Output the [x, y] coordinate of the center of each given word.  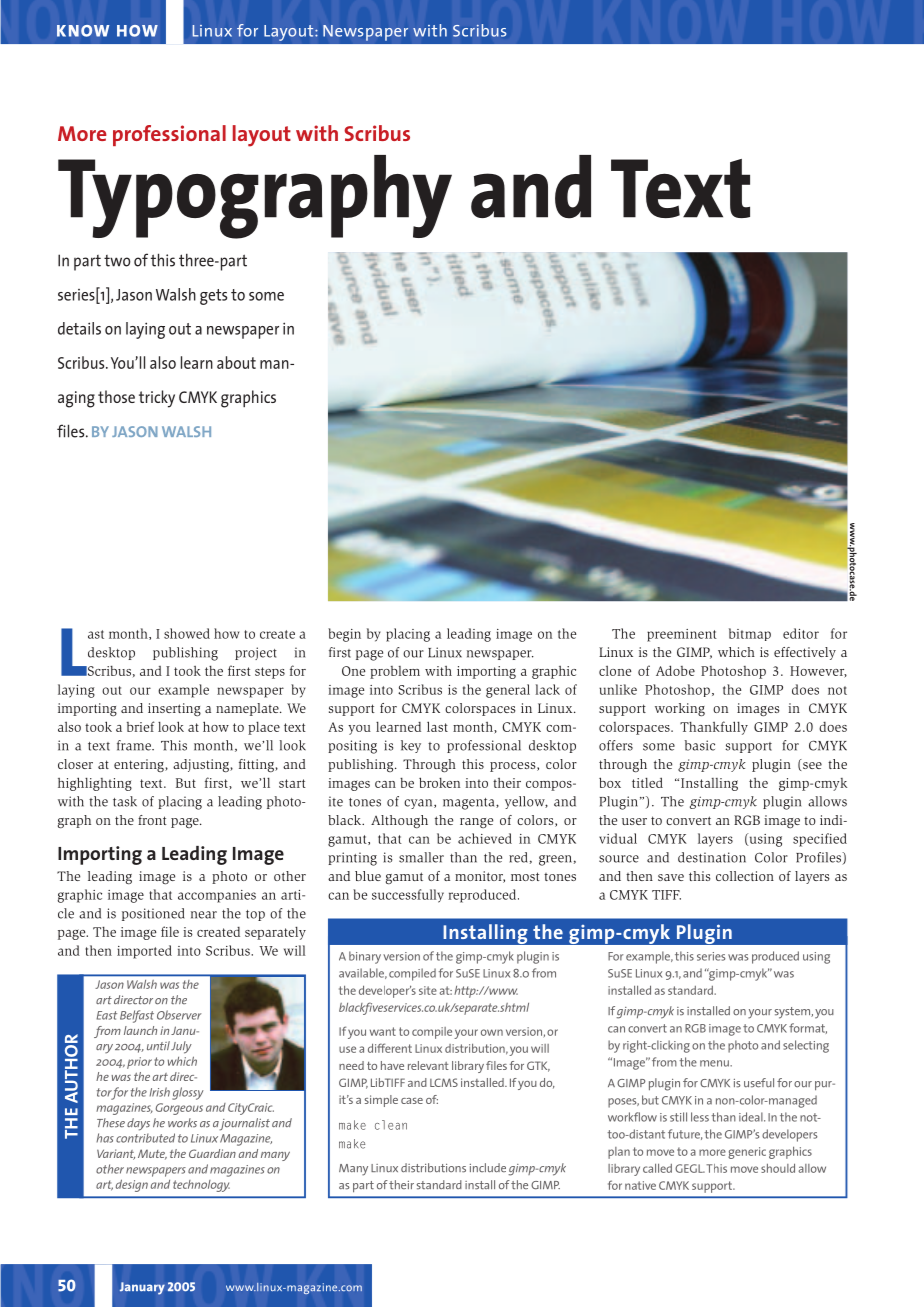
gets [213, 297]
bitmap [750, 634]
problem [395, 672]
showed [187, 633]
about [236, 362]
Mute [152, 1154]
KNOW [83, 31]
